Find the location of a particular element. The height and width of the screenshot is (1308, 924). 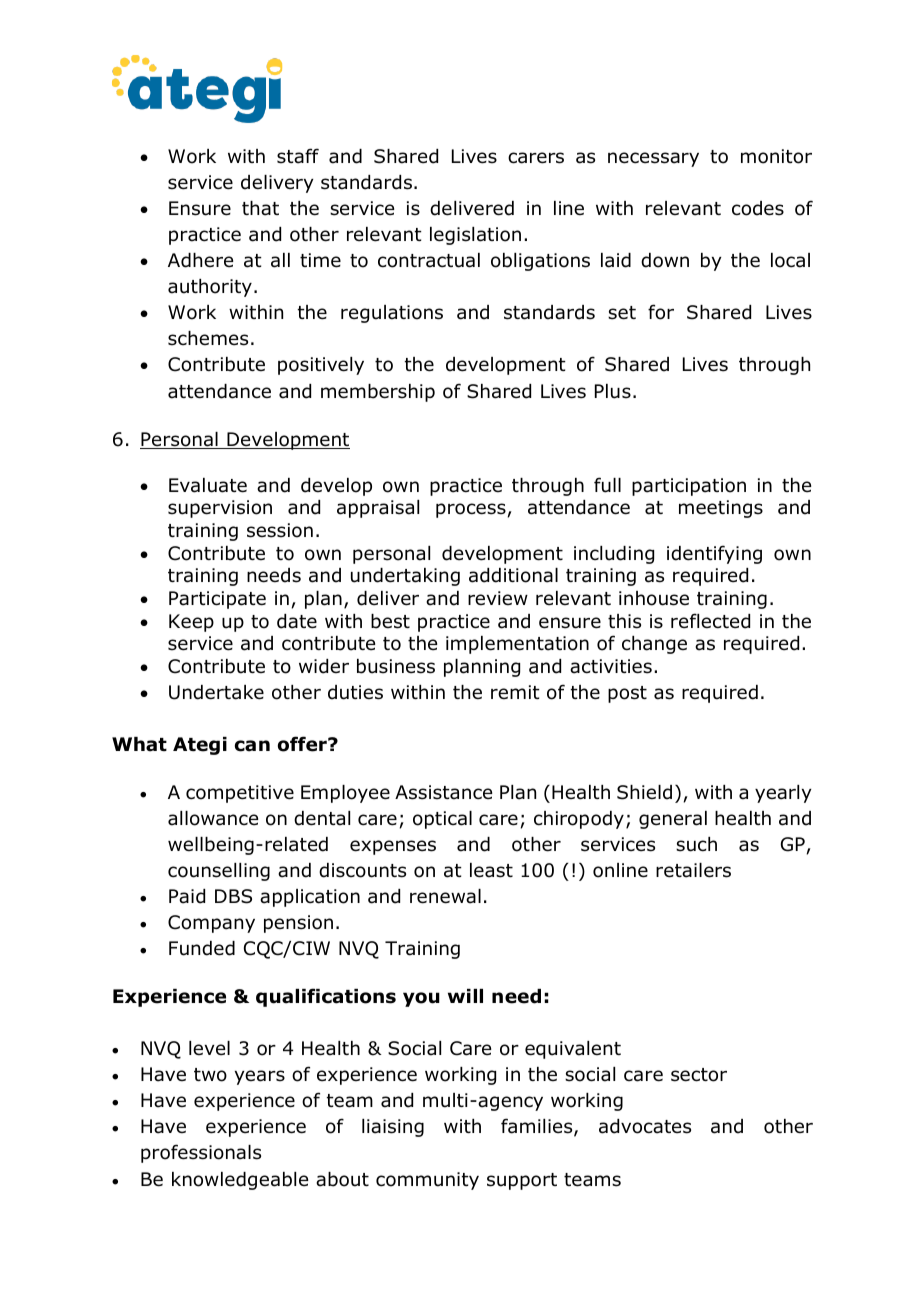

professionals is located at coordinates (201, 1153).
